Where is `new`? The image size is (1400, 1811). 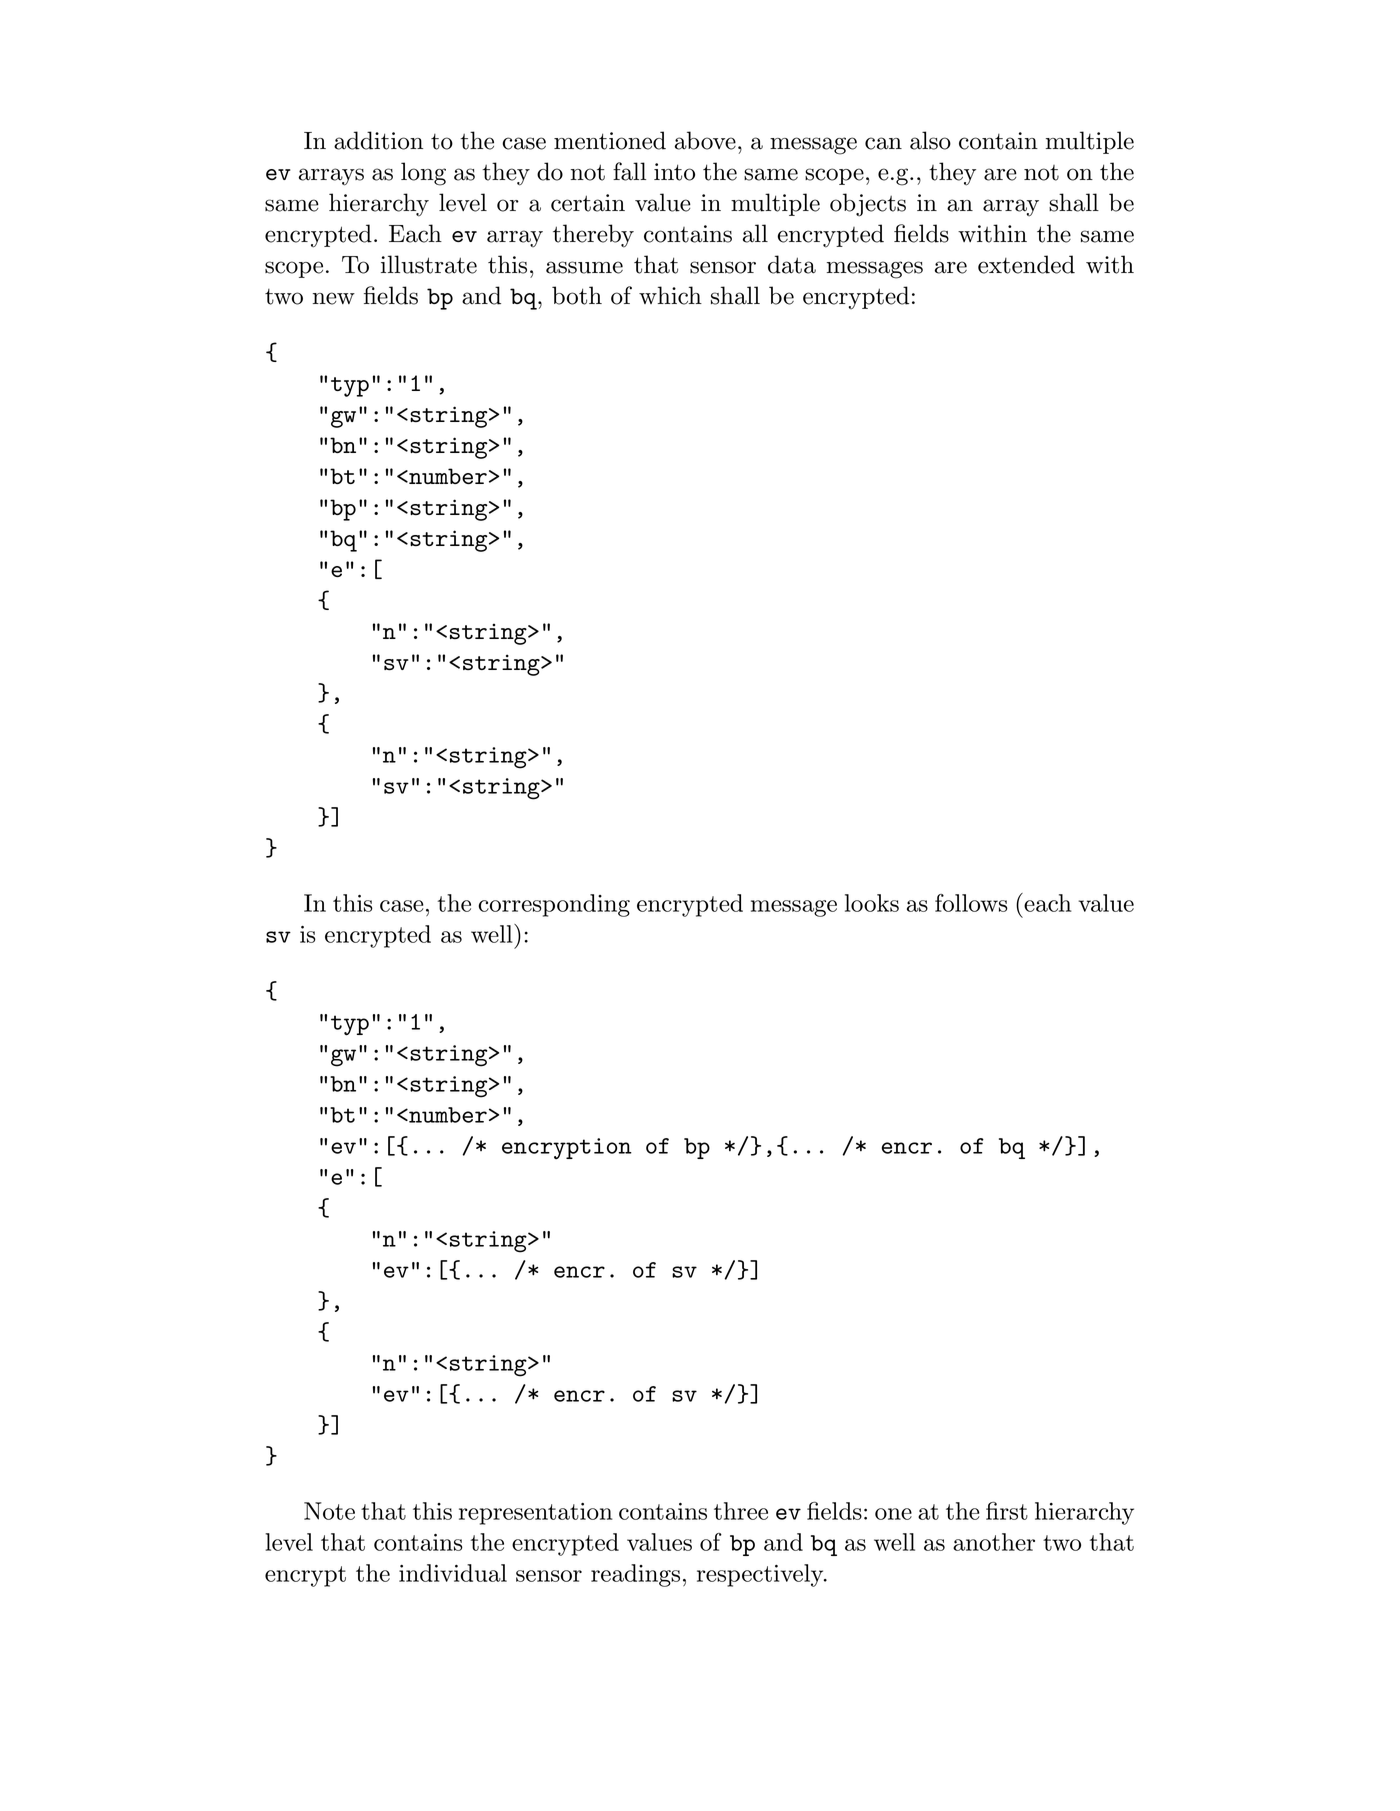 new is located at coordinates (334, 298).
